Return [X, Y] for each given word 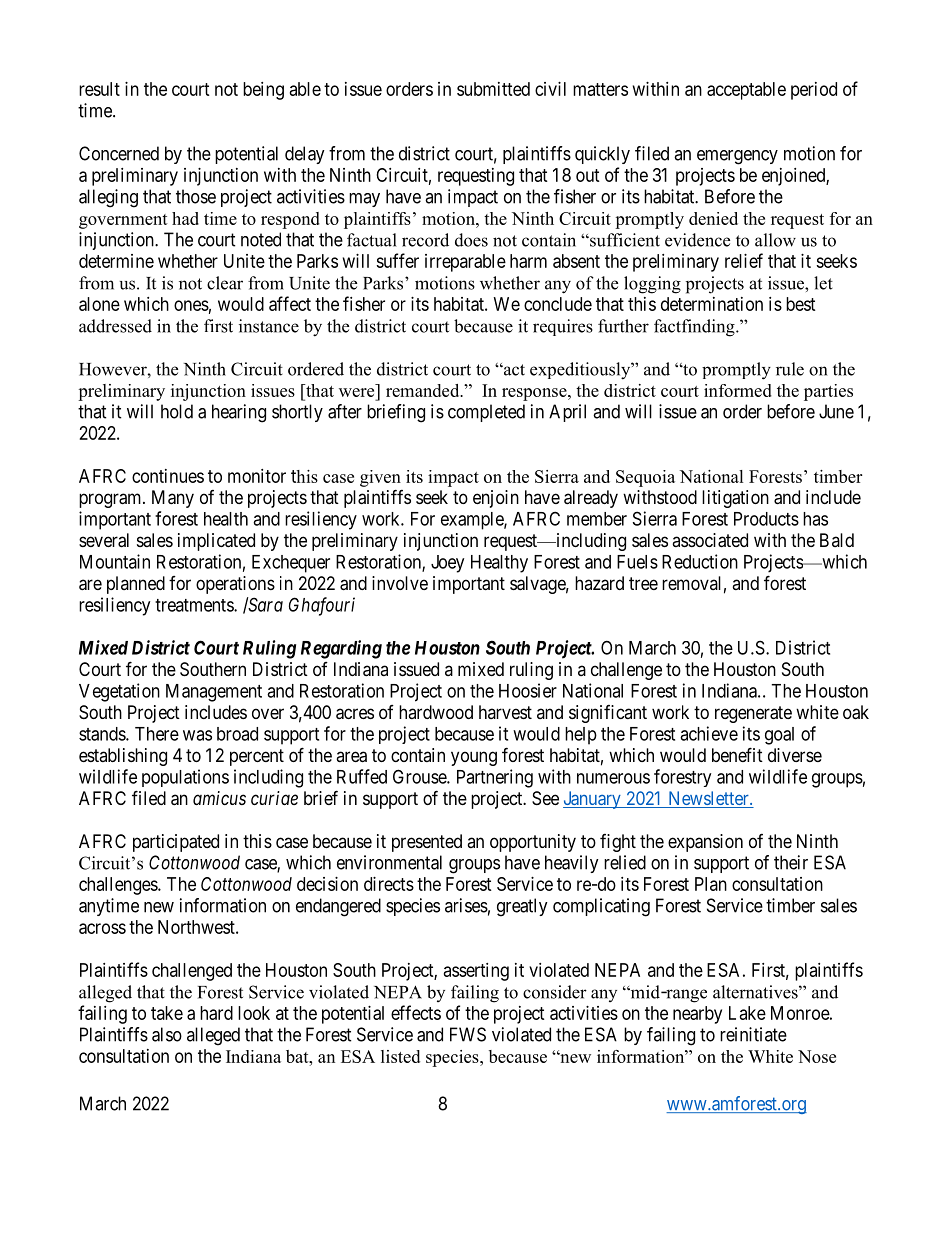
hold [177, 411]
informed [738, 390]
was [197, 735]
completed [486, 413]
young [474, 758]
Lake [747, 1013]
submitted [493, 89]
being [263, 91]
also [167, 1034]
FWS [468, 1034]
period [814, 91]
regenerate [753, 714]
